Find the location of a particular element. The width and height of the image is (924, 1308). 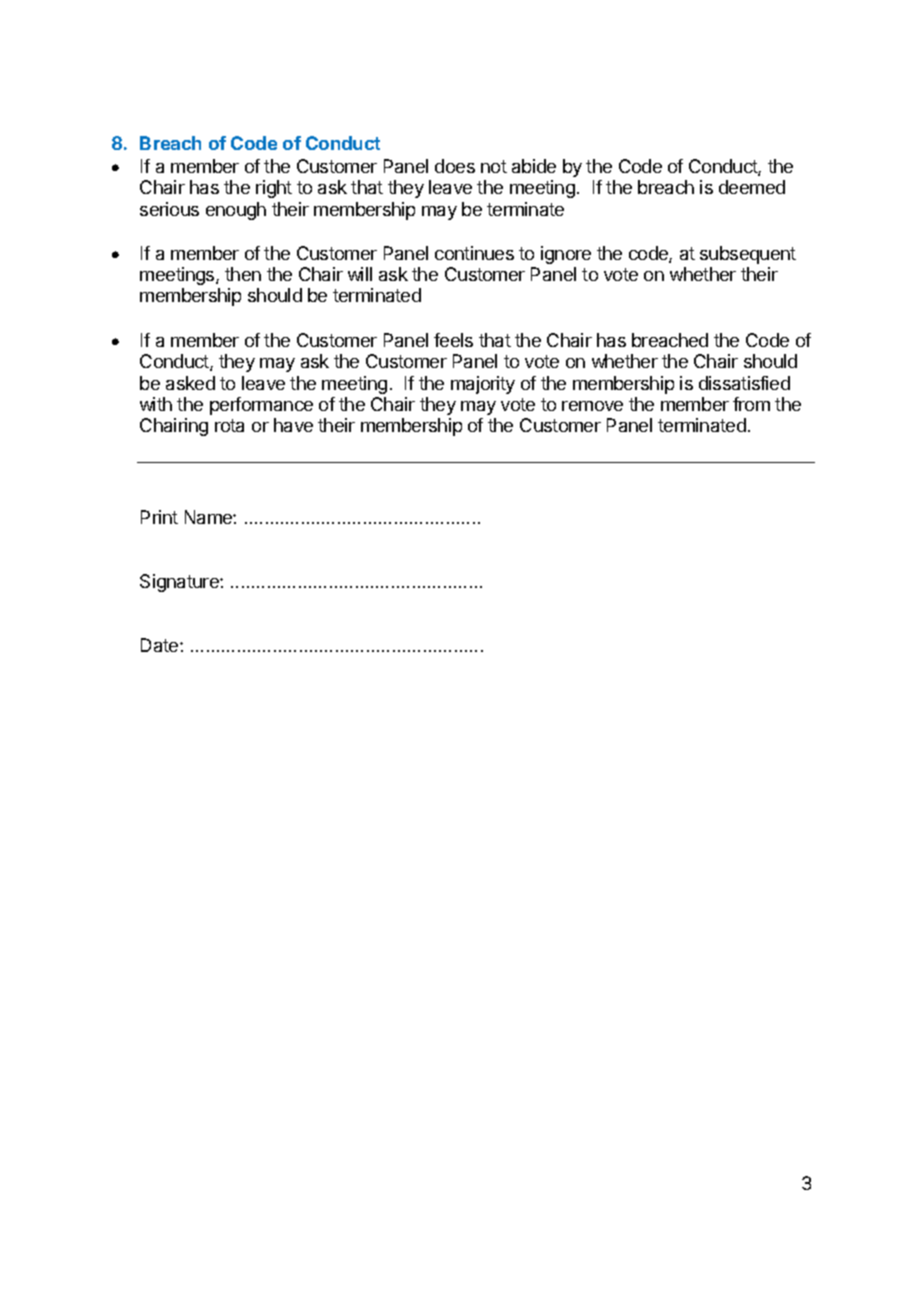

performance is located at coordinates (261, 406).
